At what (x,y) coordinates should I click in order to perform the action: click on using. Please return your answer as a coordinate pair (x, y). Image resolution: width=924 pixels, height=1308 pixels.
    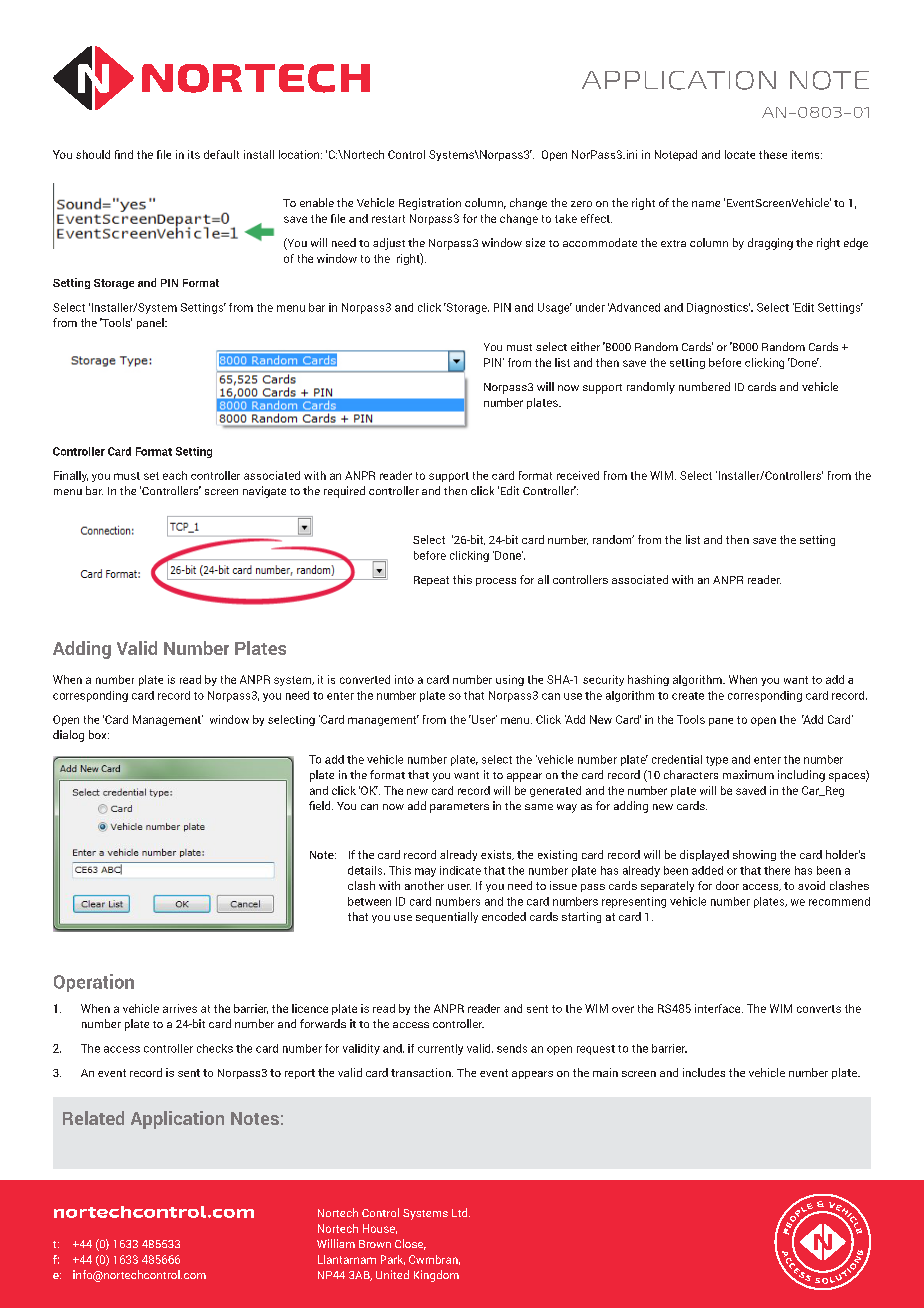
    Looking at the image, I should click on (510, 680).
